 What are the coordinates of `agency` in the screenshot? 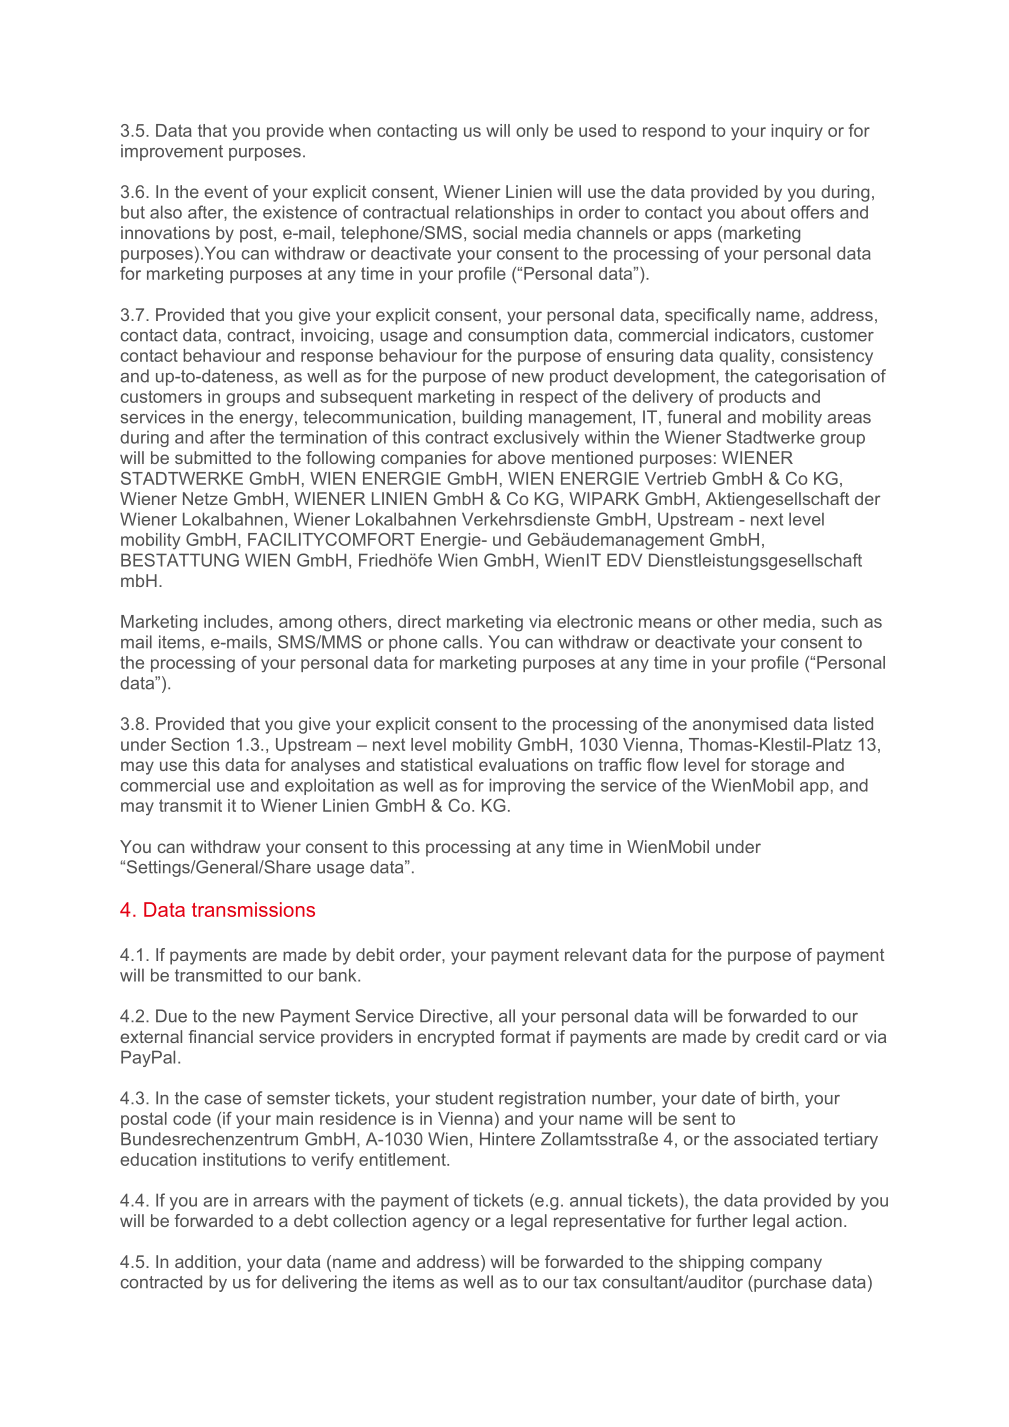 It's located at (440, 1224).
